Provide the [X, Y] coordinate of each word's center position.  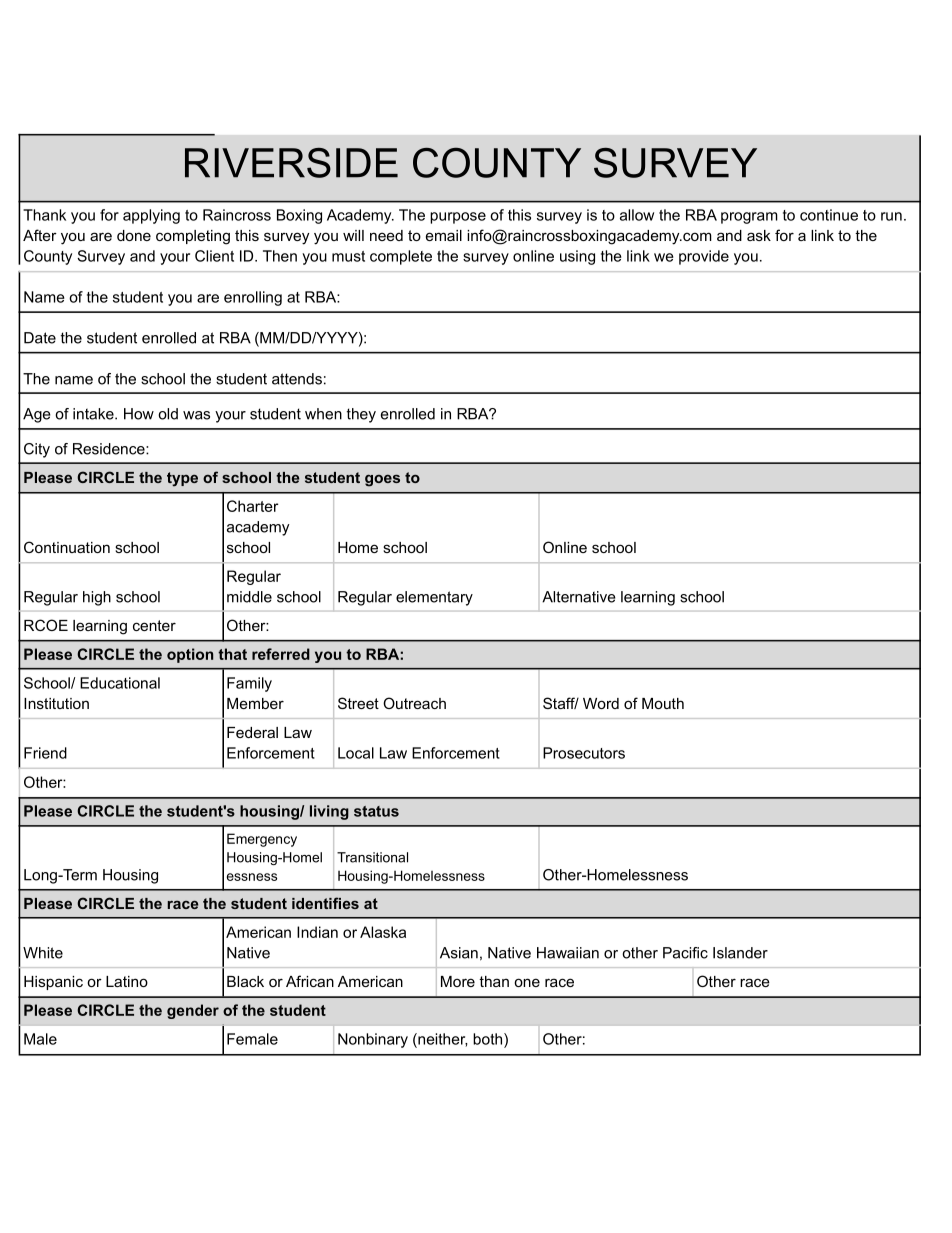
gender [193, 1011]
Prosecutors [584, 753]
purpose [458, 218]
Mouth [663, 703]
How [139, 414]
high [97, 598]
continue [829, 215]
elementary [434, 598]
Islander [740, 953]
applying [151, 216]
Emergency [262, 840]
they [361, 415]
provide [704, 257]
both [489, 1039]
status [376, 811]
